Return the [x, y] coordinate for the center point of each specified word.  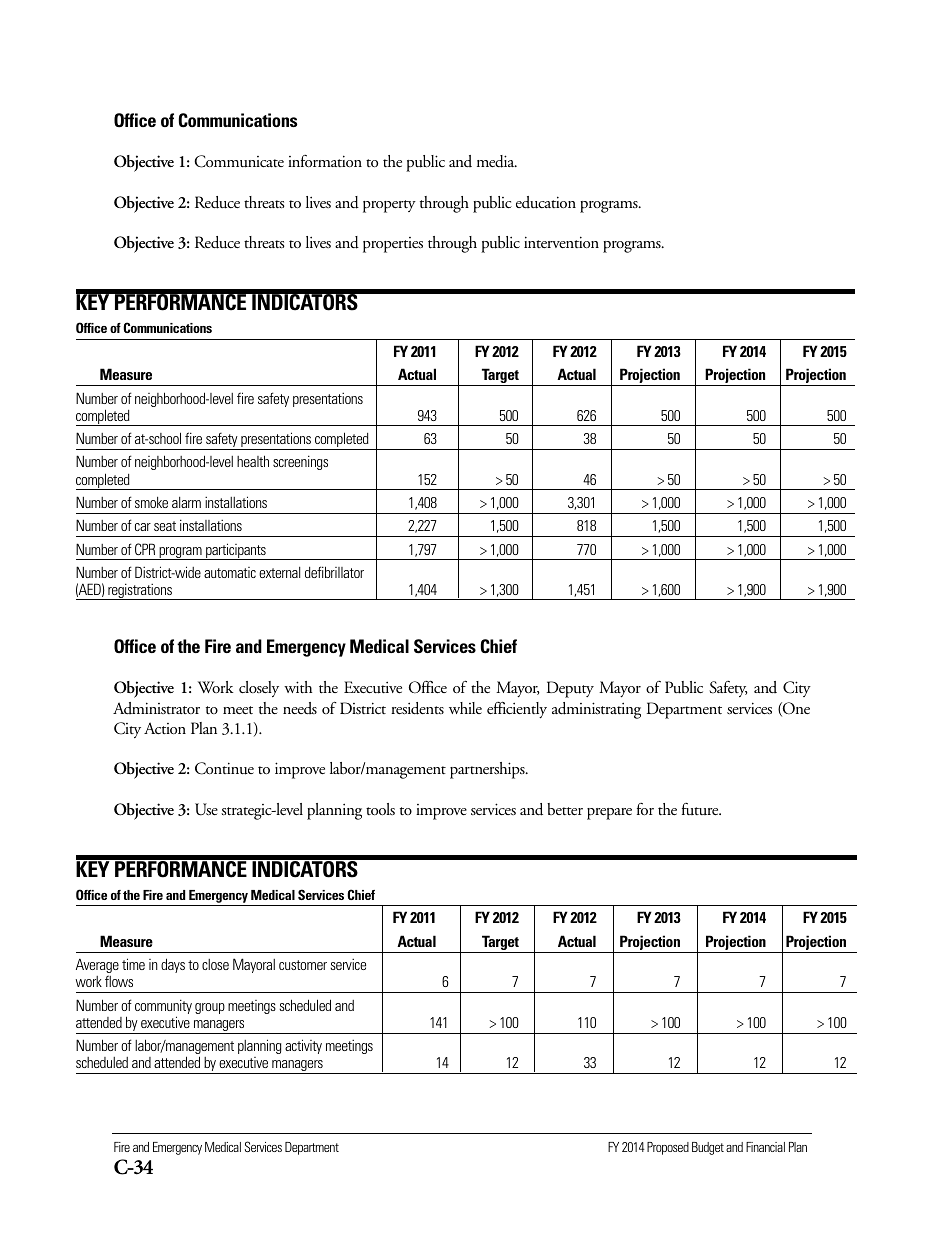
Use [206, 809]
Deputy [570, 689]
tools [380, 809]
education [546, 202]
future [701, 809]
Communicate [239, 161]
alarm [186, 502]
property [389, 206]
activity [303, 1046]
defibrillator [334, 572]
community [163, 1008]
